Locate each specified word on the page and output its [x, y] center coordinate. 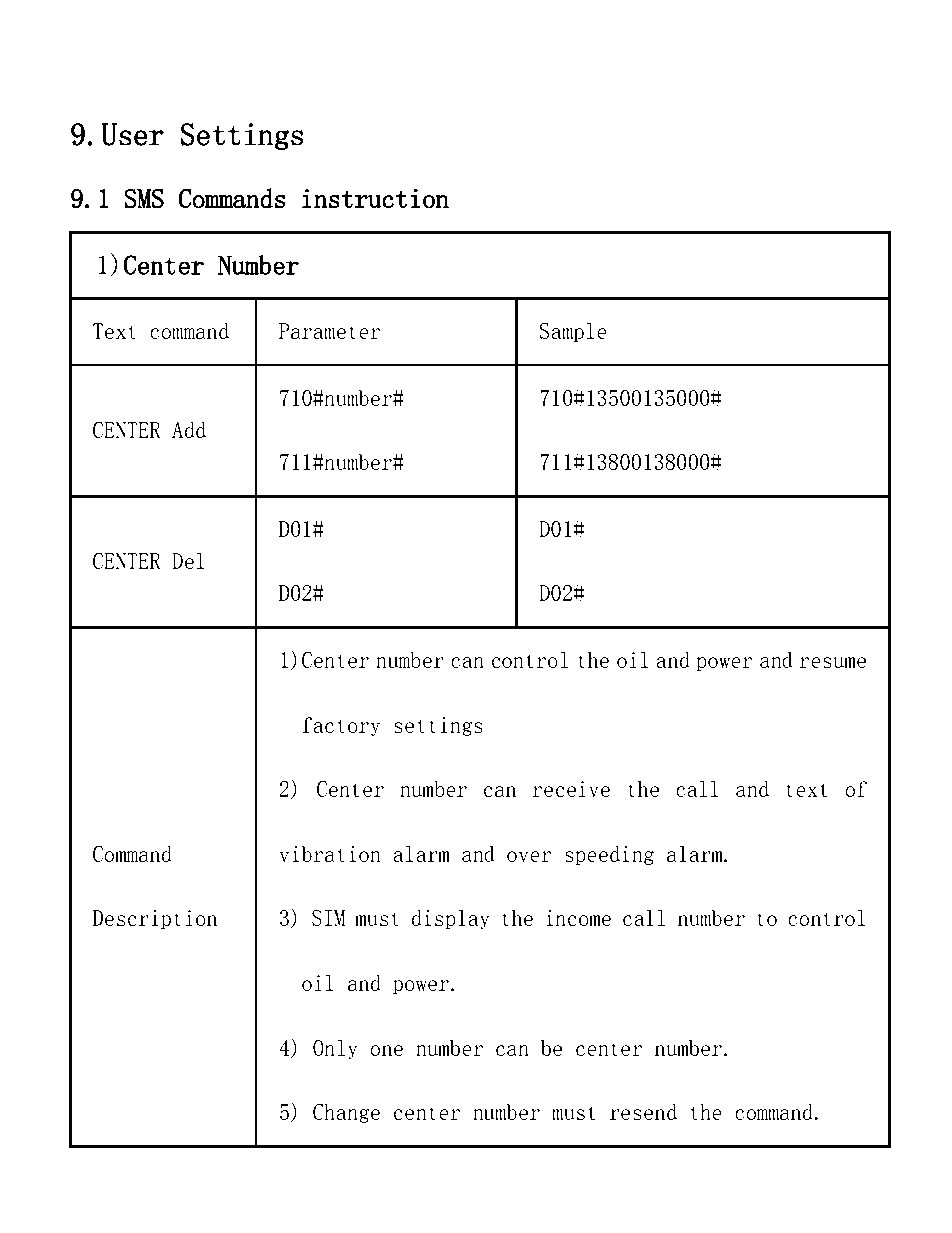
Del [188, 561]
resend [643, 1112]
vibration [330, 854]
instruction [375, 199]
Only [335, 1049]
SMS [144, 198]
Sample [573, 332]
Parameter [329, 331]
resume [832, 662]
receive [571, 789]
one [386, 1050]
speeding [609, 855]
